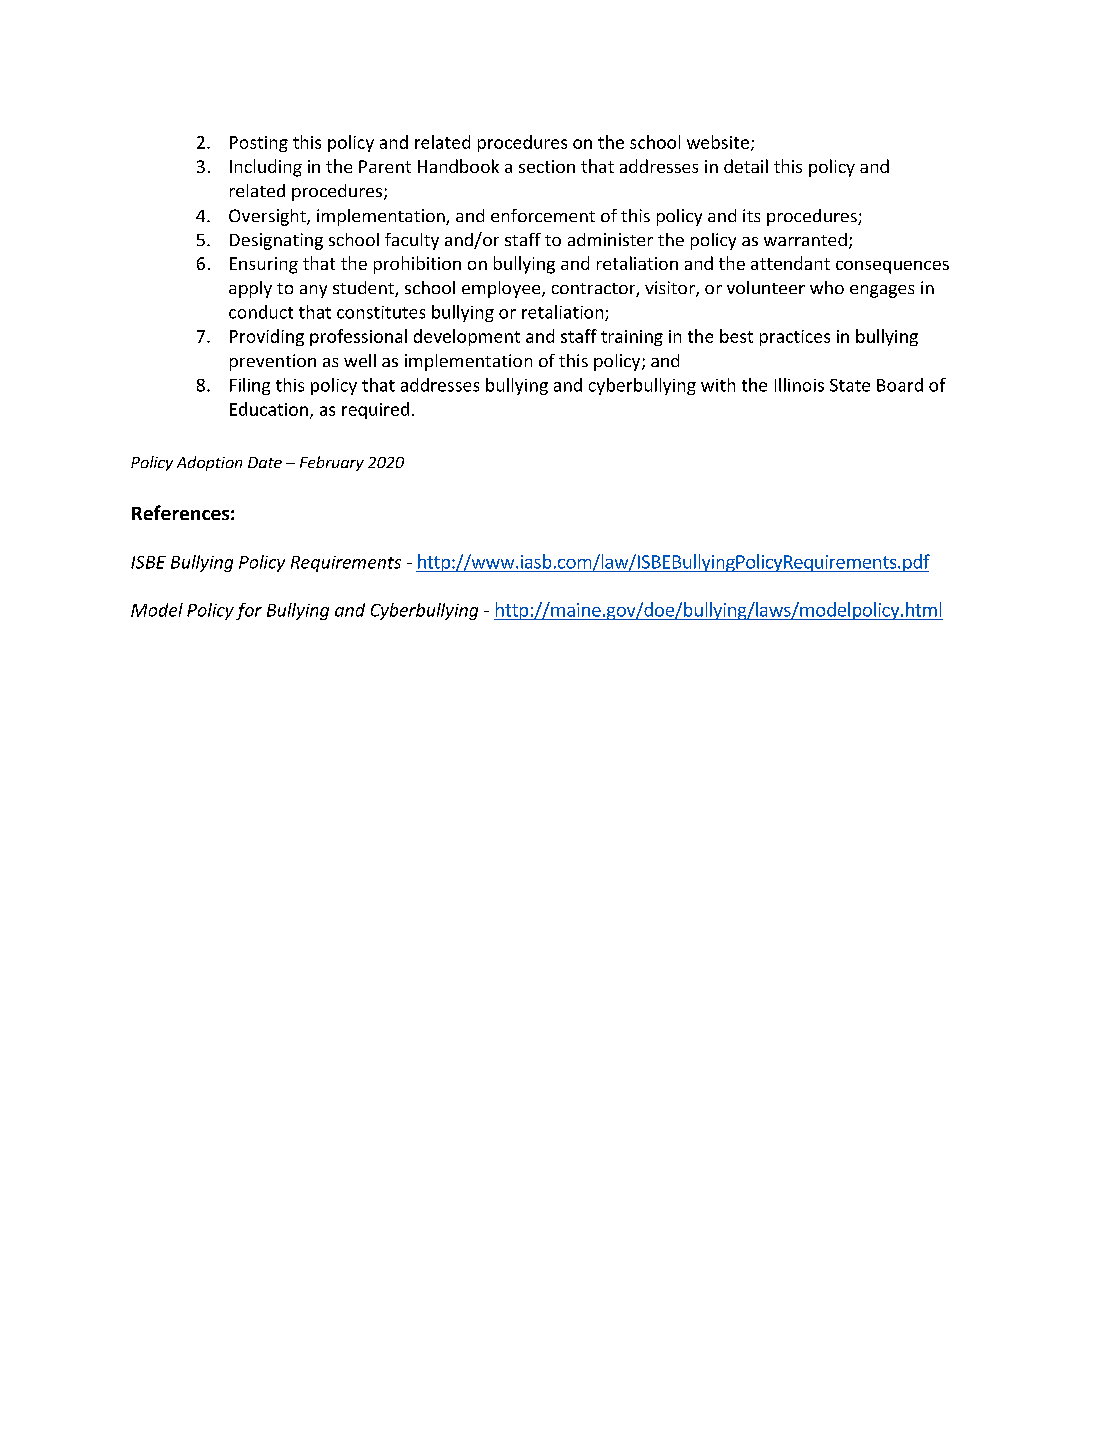 Image resolution: width=1108 pixels, height=1434 pixels. Describe the element at coordinates (805, 239) in the image. I see `warranted` at that location.
